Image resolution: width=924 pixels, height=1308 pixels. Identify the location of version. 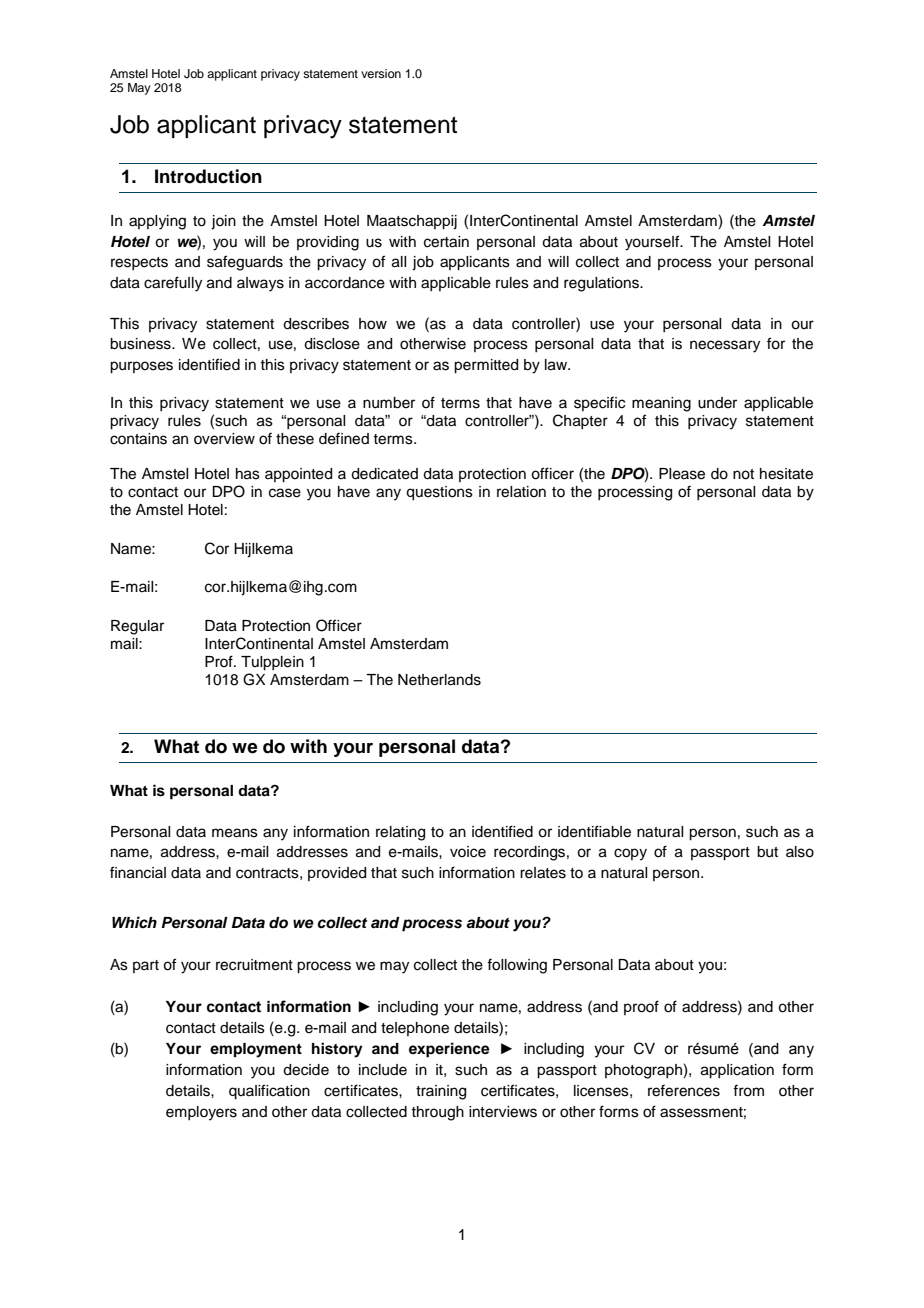
(381, 73).
